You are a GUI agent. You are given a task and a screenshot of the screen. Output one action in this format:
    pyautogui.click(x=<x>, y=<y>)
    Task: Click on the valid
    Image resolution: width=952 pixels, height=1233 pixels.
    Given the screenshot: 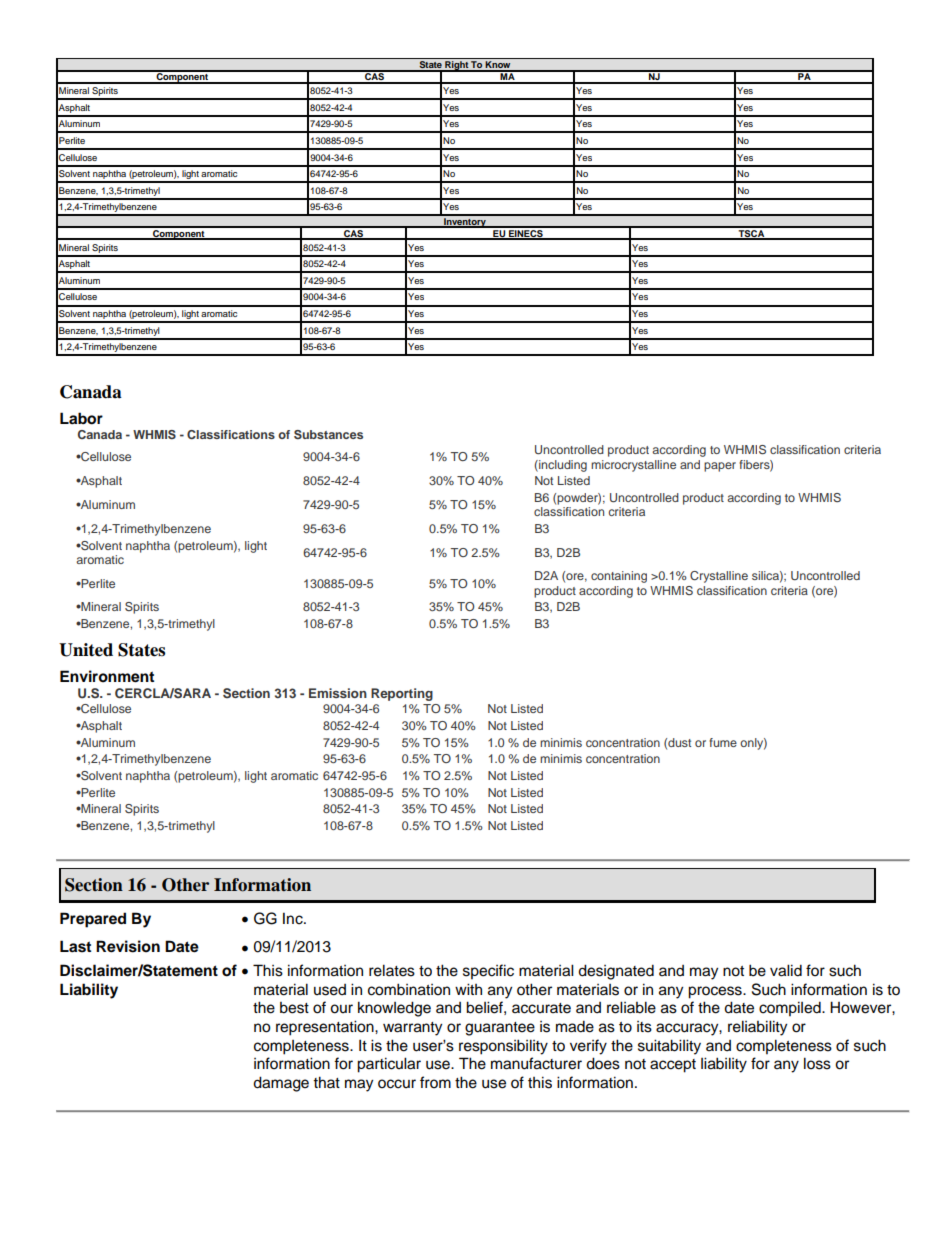 What is the action you would take?
    pyautogui.click(x=786, y=970)
